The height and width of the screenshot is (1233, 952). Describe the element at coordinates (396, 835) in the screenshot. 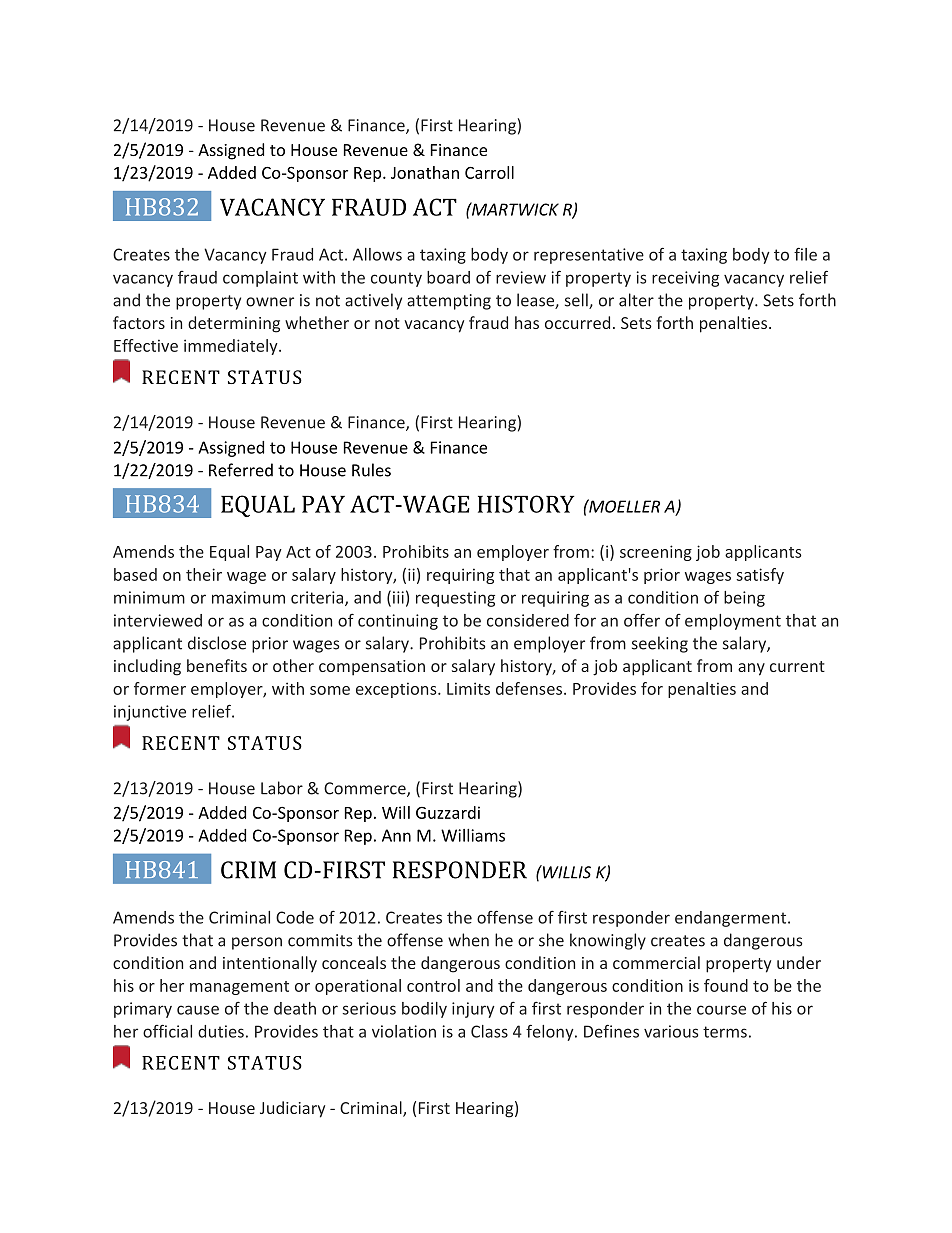

I see `Ann` at that location.
